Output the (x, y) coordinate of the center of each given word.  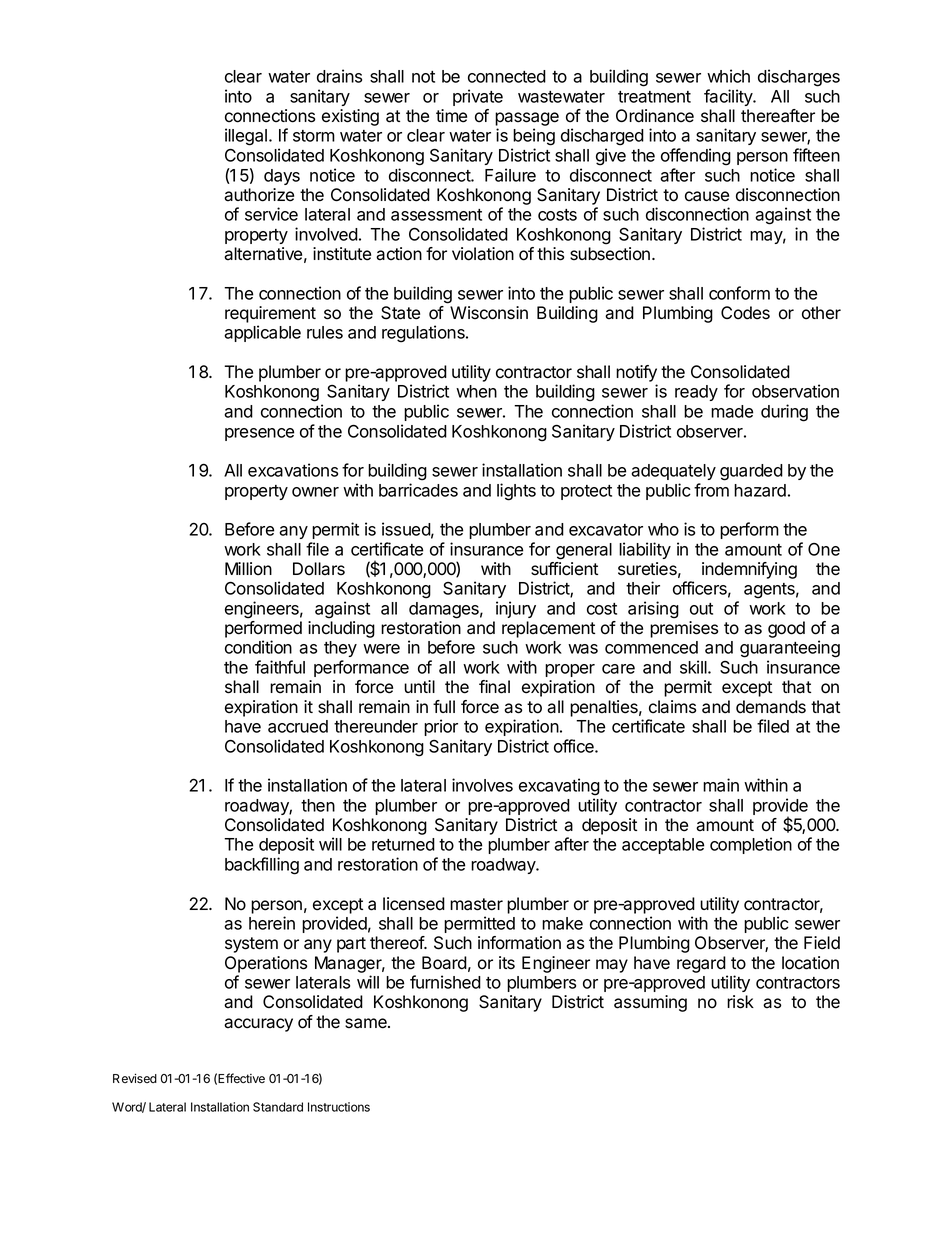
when (476, 391)
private (478, 97)
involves (482, 785)
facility (729, 97)
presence (259, 434)
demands (771, 707)
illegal (246, 137)
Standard (278, 1107)
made (732, 411)
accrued (298, 726)
